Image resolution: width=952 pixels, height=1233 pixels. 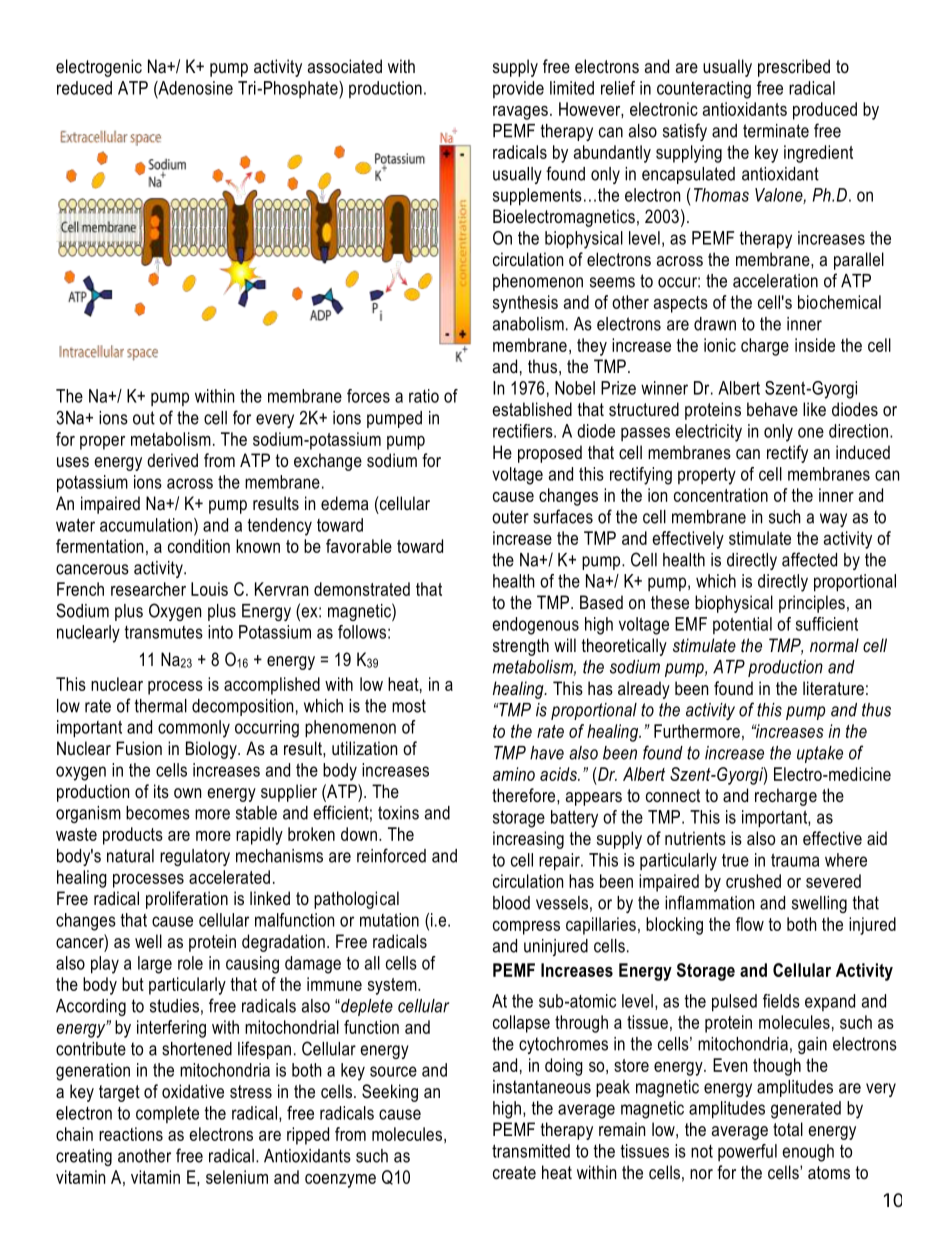 What do you see at coordinates (511, 903) in the screenshot?
I see `blood` at bounding box center [511, 903].
